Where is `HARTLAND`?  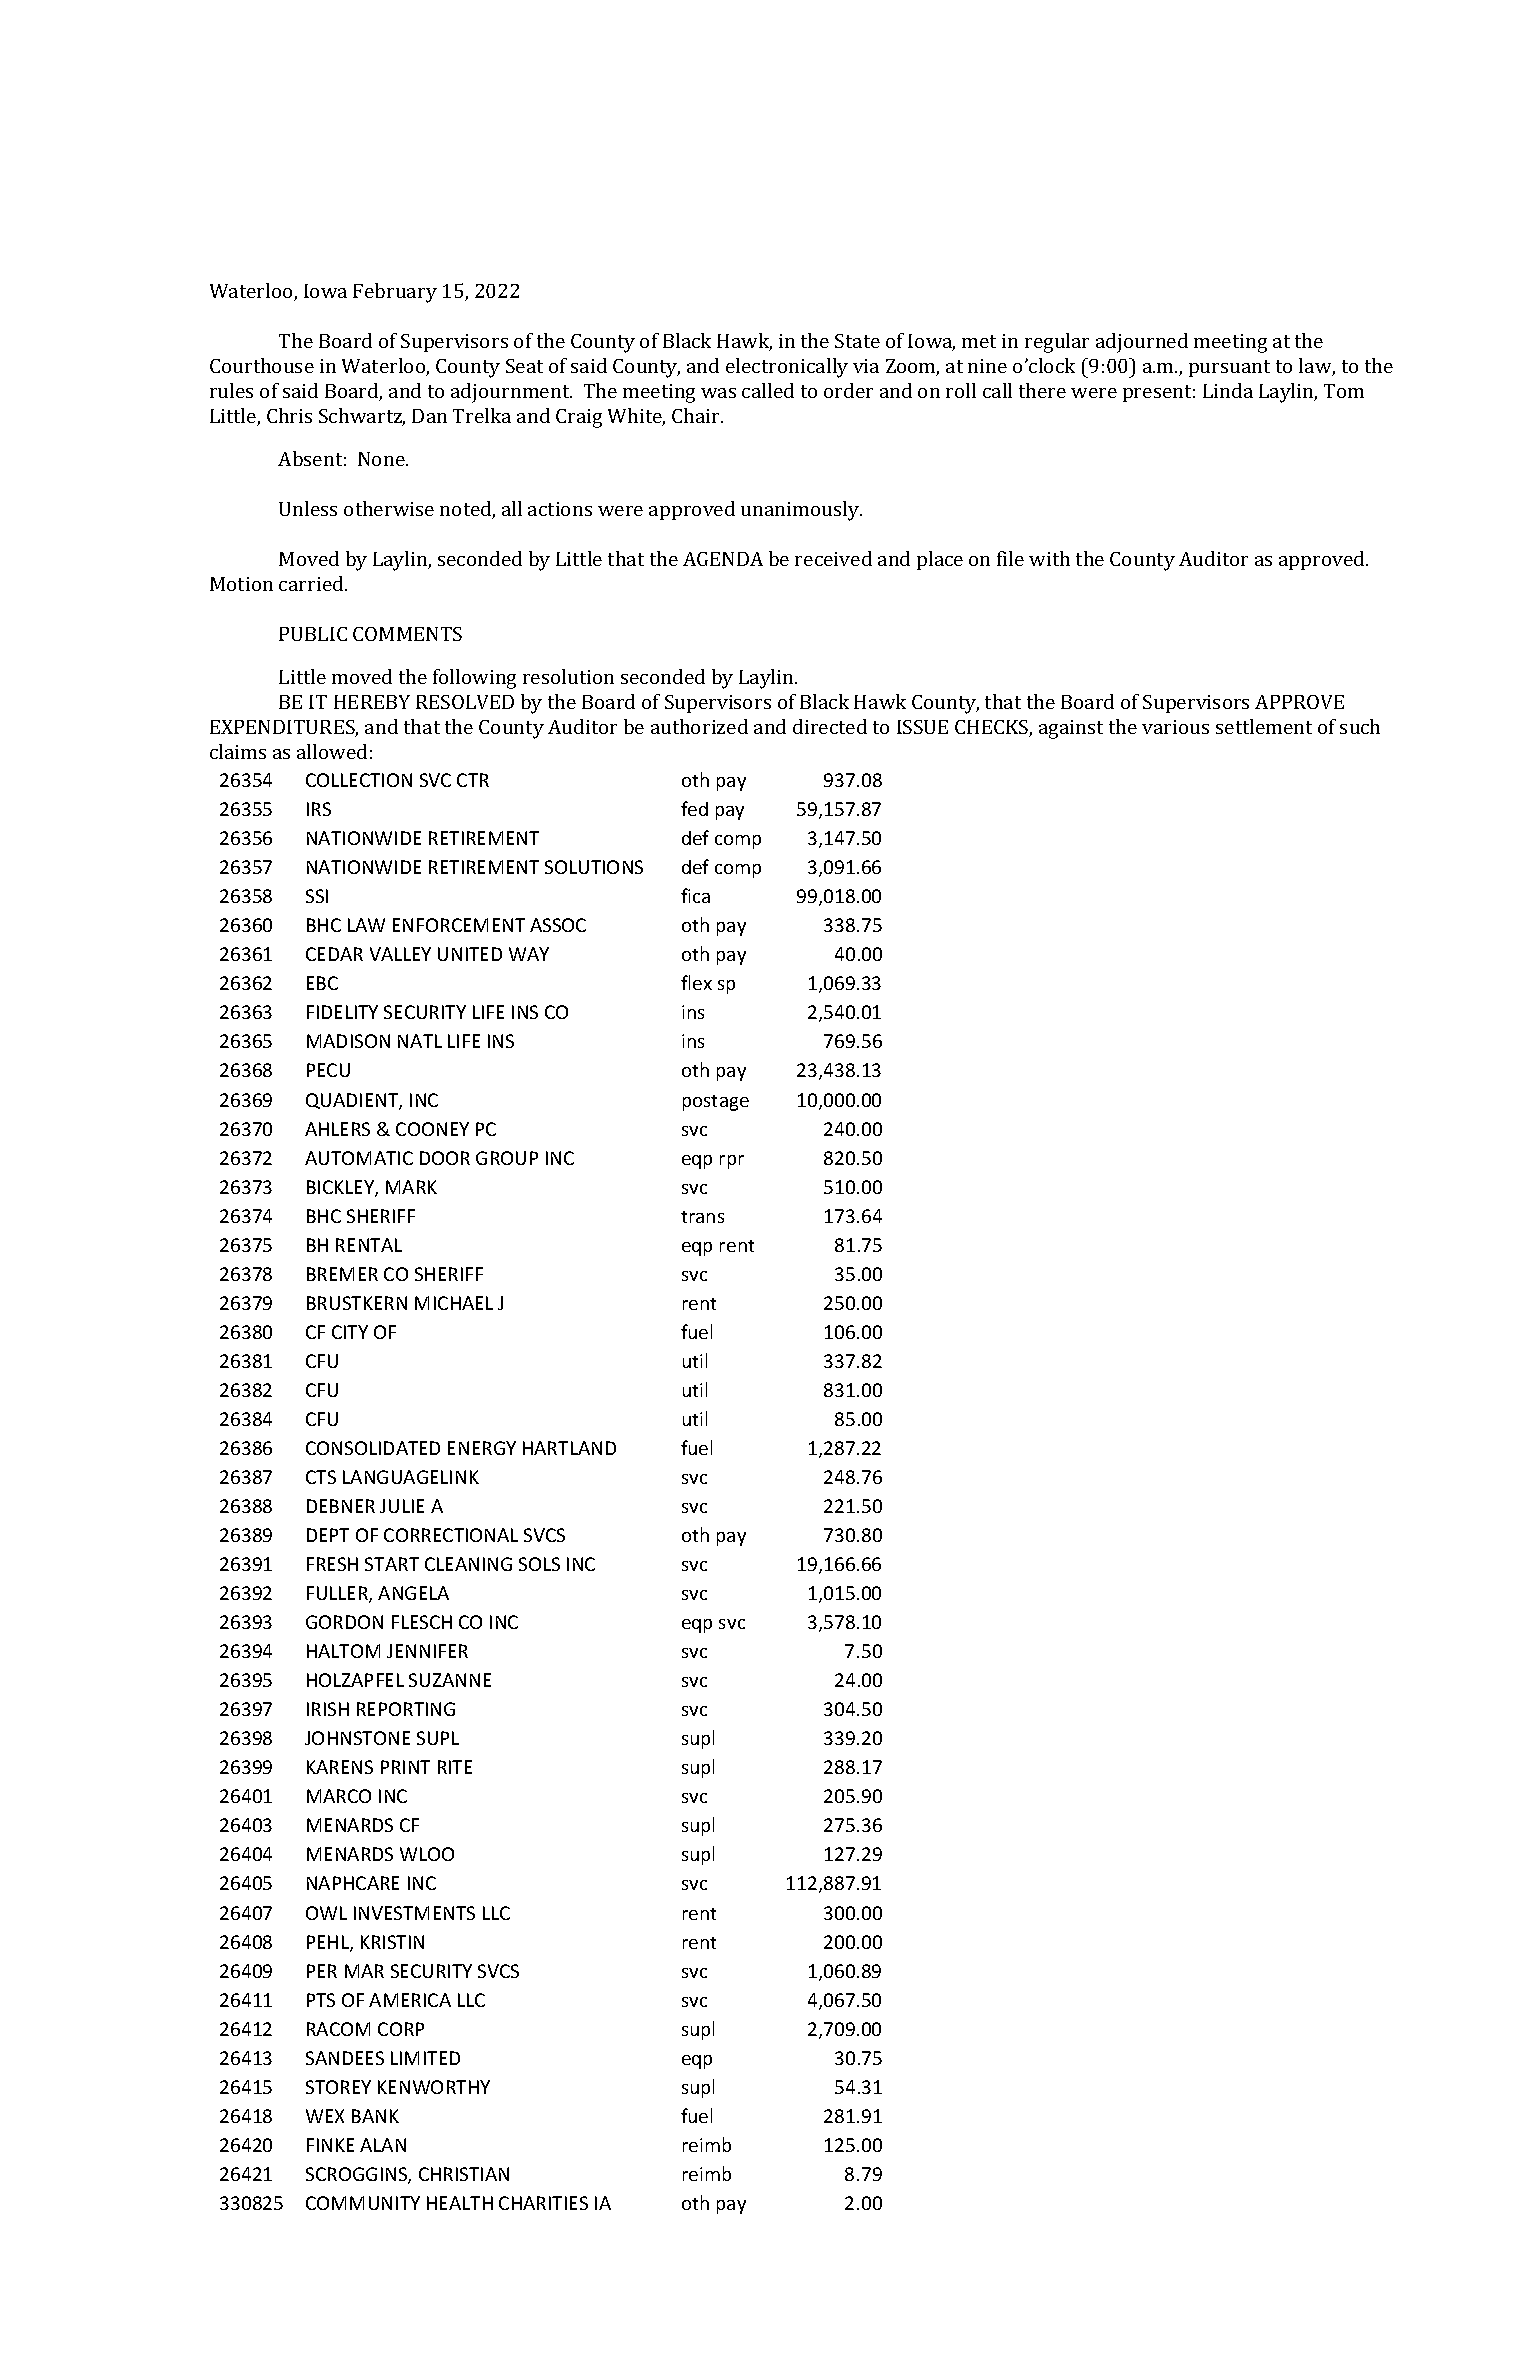
HARTLAND is located at coordinates (569, 1448).
